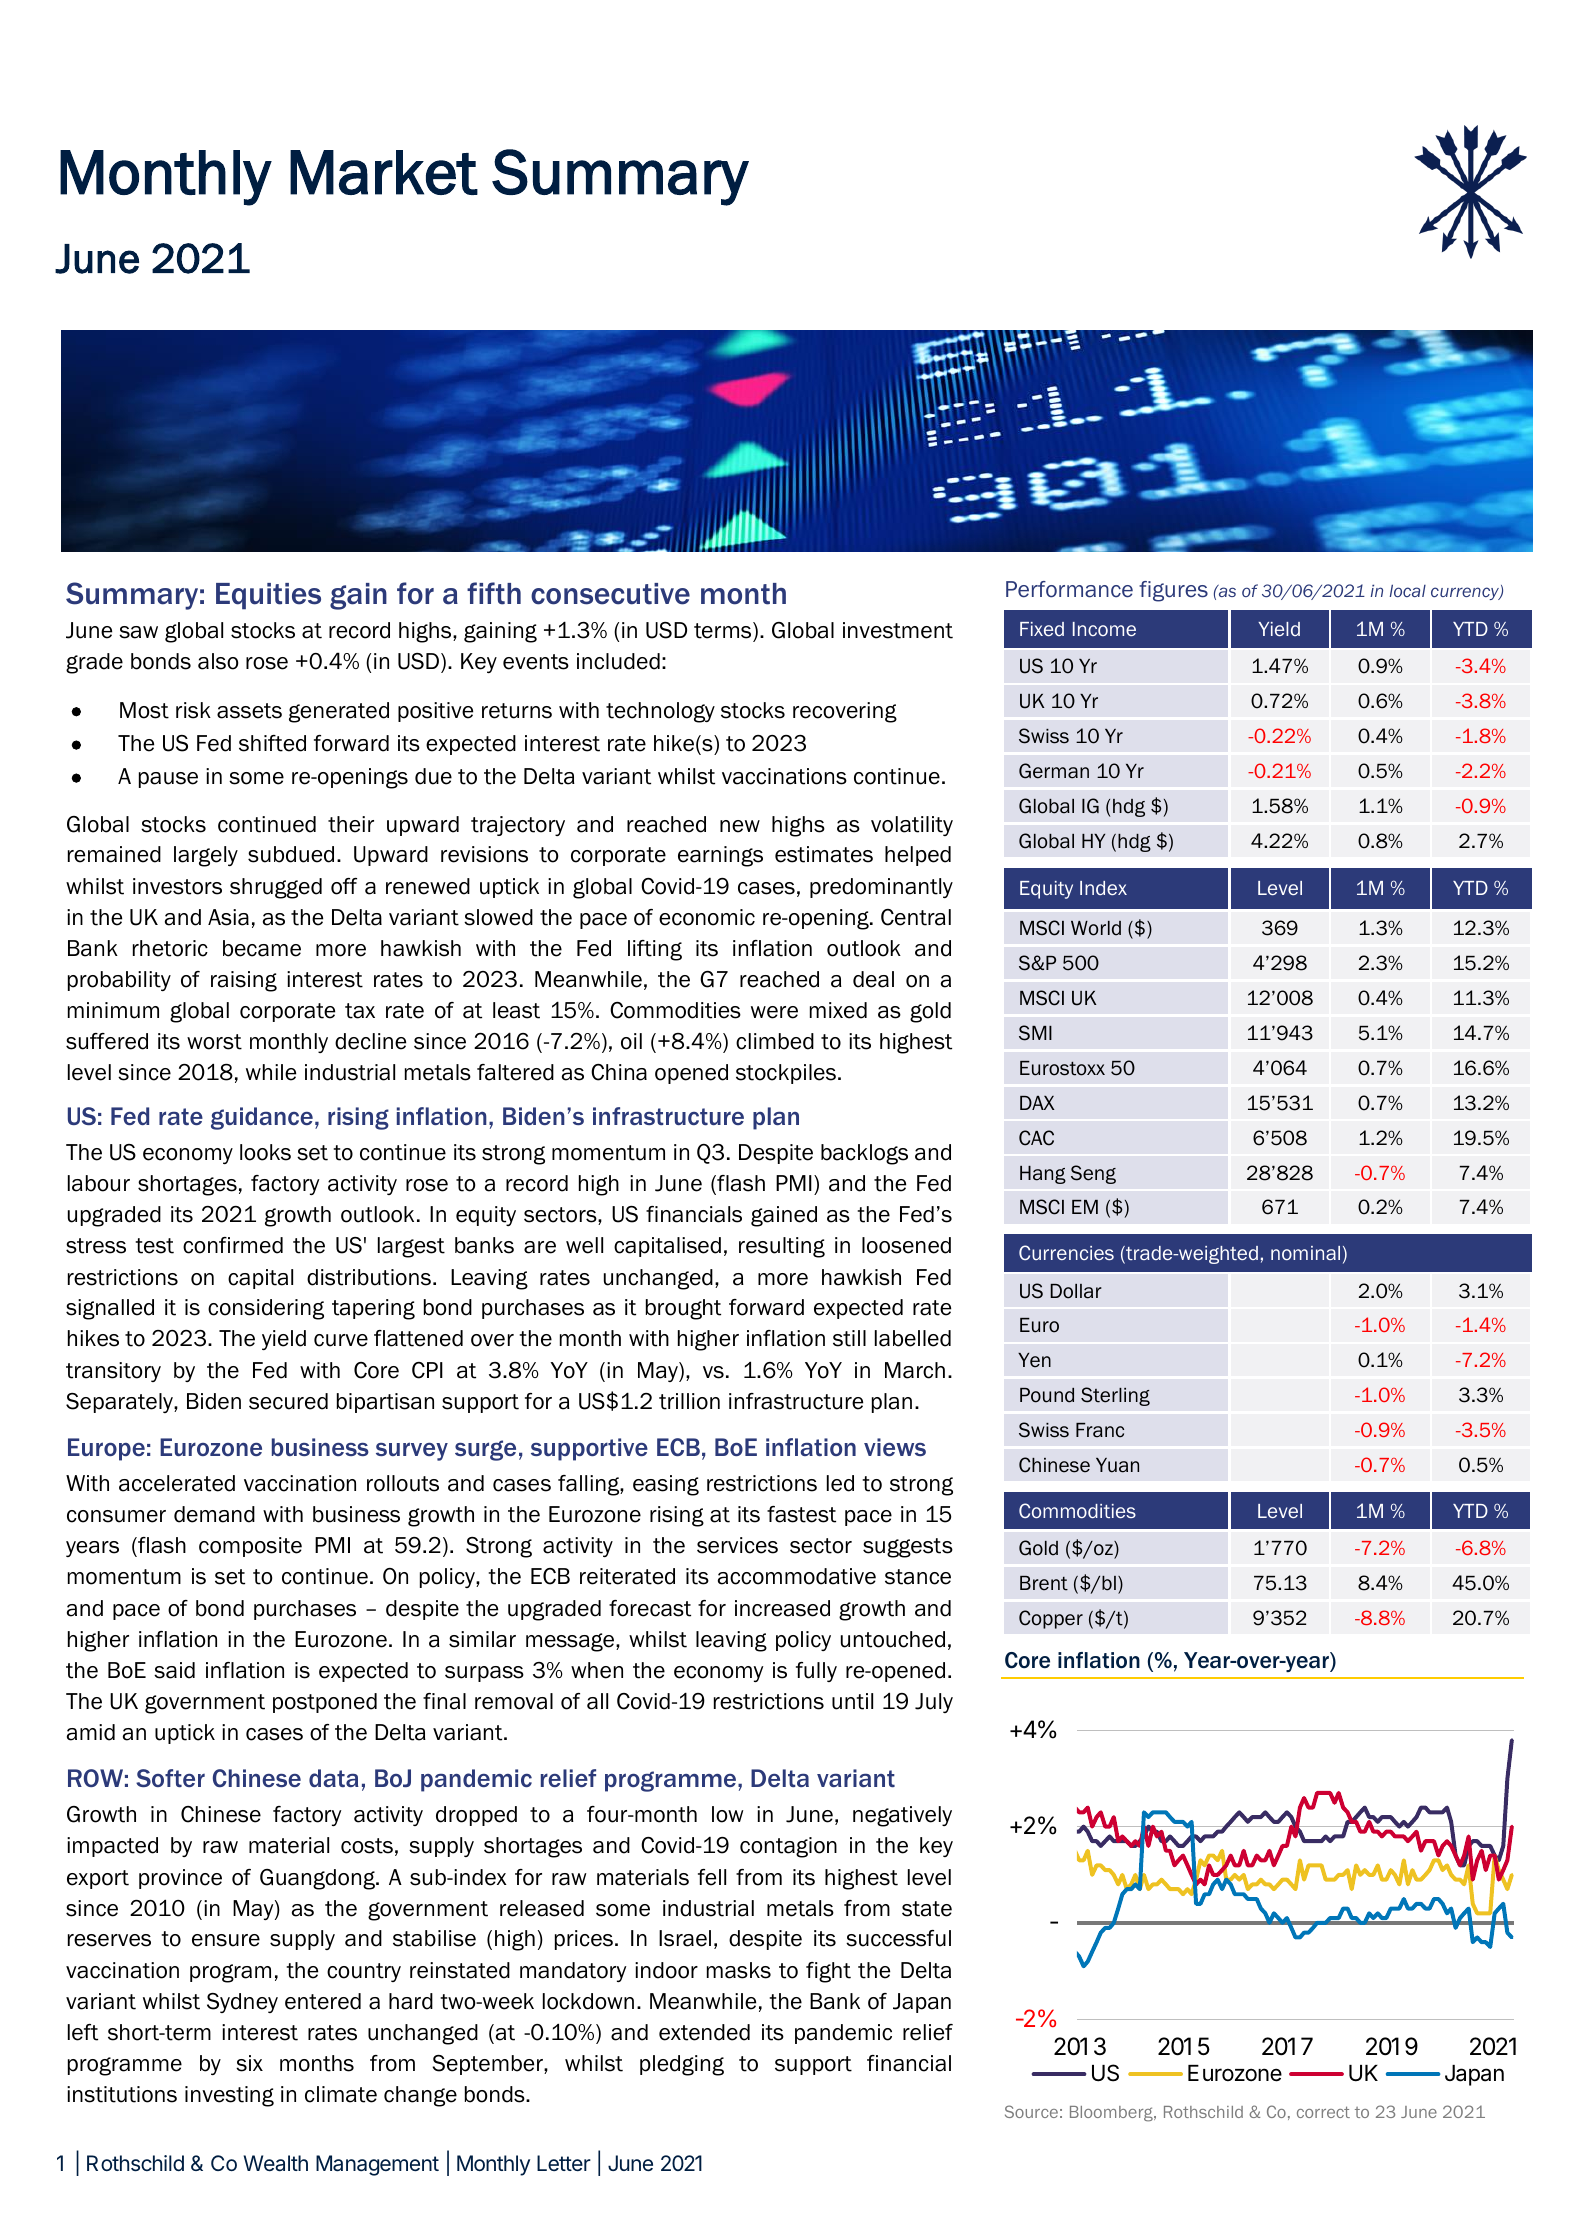  What do you see at coordinates (610, 594) in the screenshot?
I see `consecutive` at bounding box center [610, 594].
